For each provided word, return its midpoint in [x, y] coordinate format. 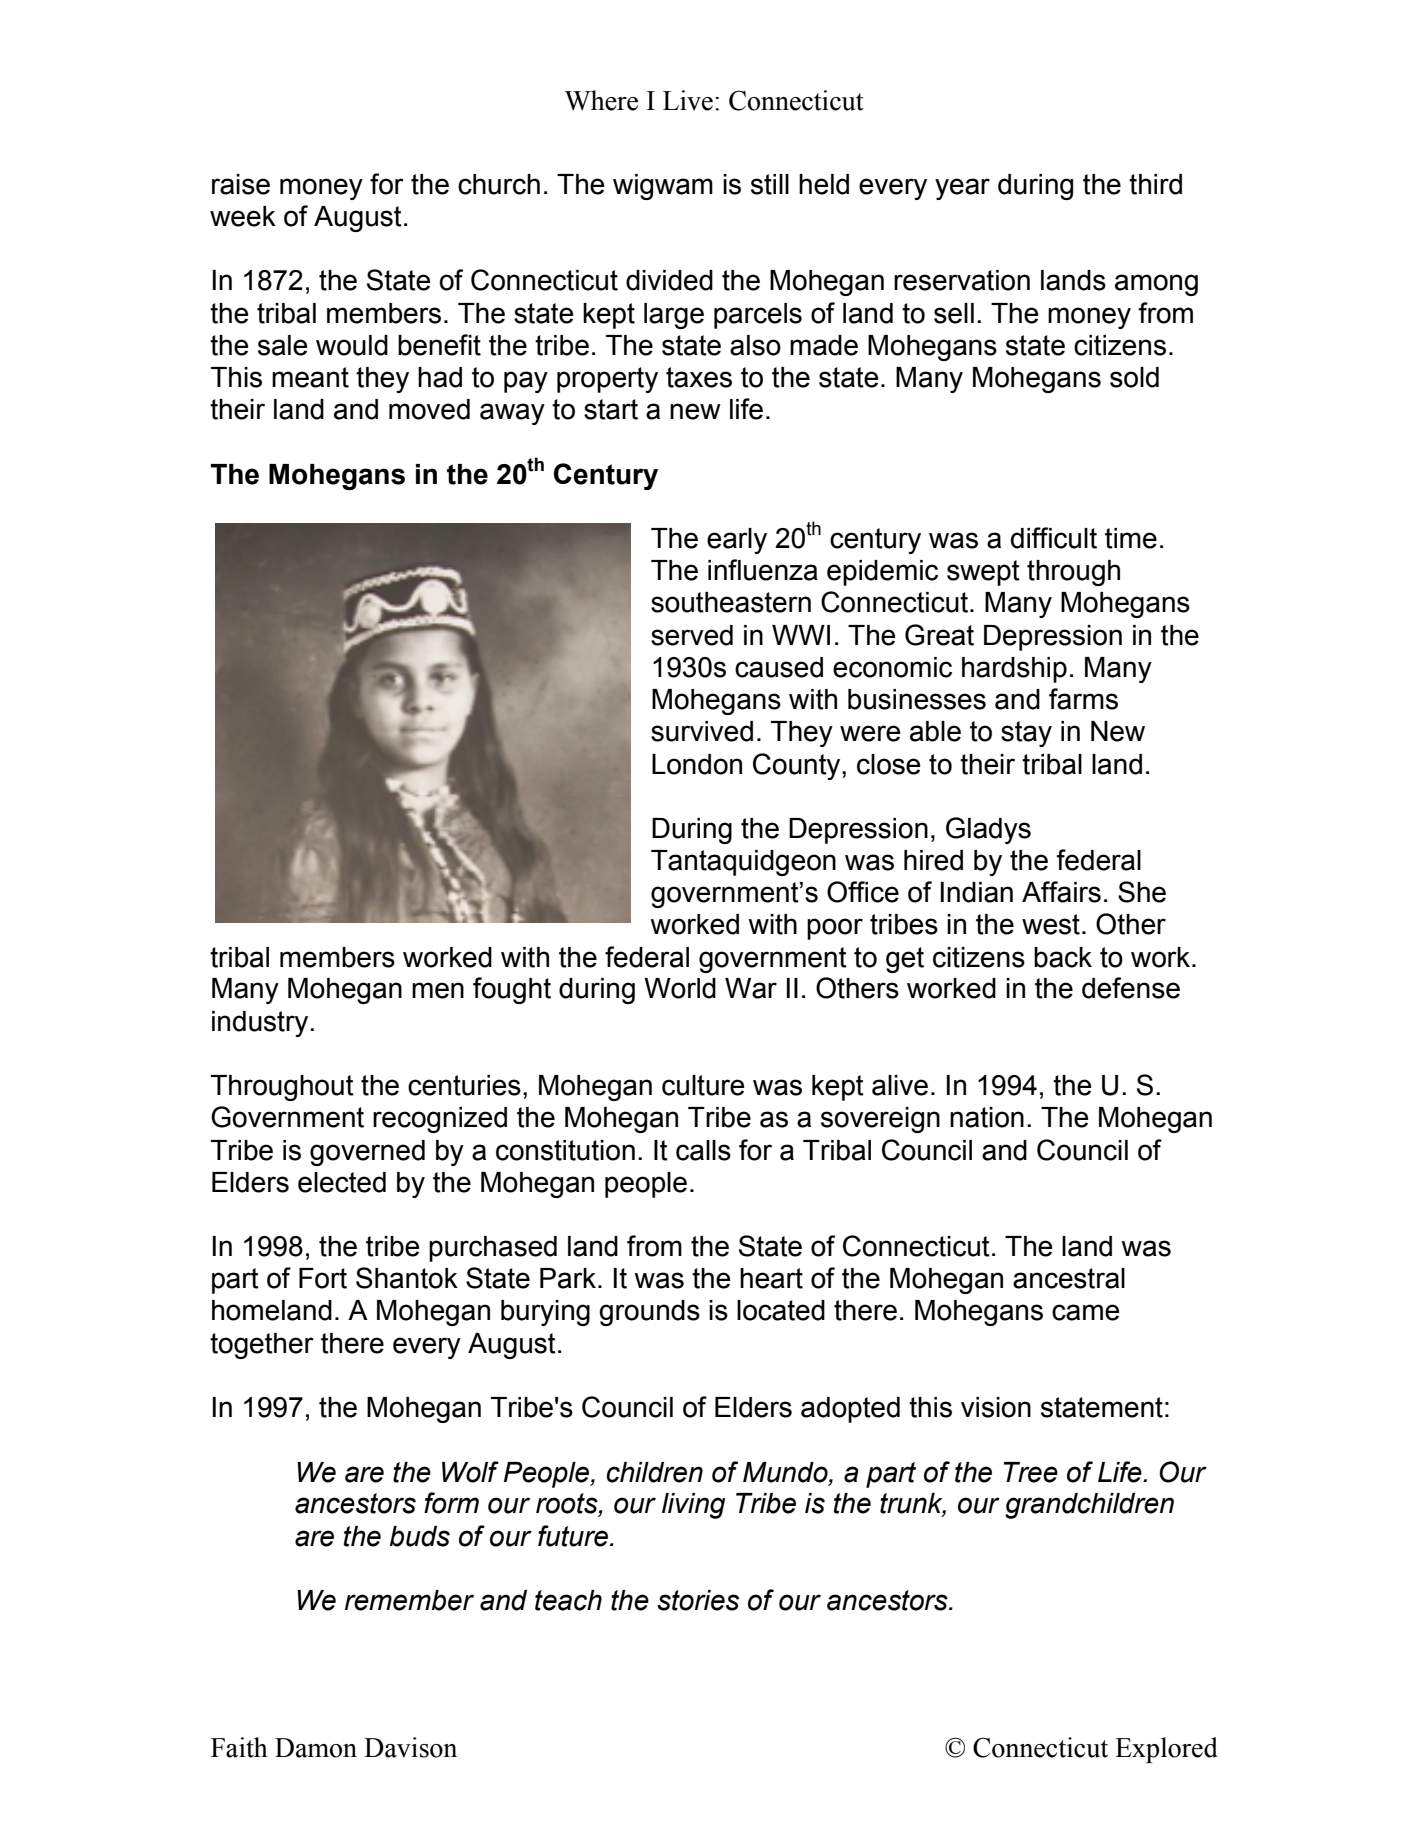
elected [342, 1182]
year [962, 189]
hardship [1014, 670]
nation [987, 1117]
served [692, 635]
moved [429, 409]
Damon [316, 1748]
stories [698, 1600]
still [770, 184]
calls [703, 1150]
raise [241, 184]
